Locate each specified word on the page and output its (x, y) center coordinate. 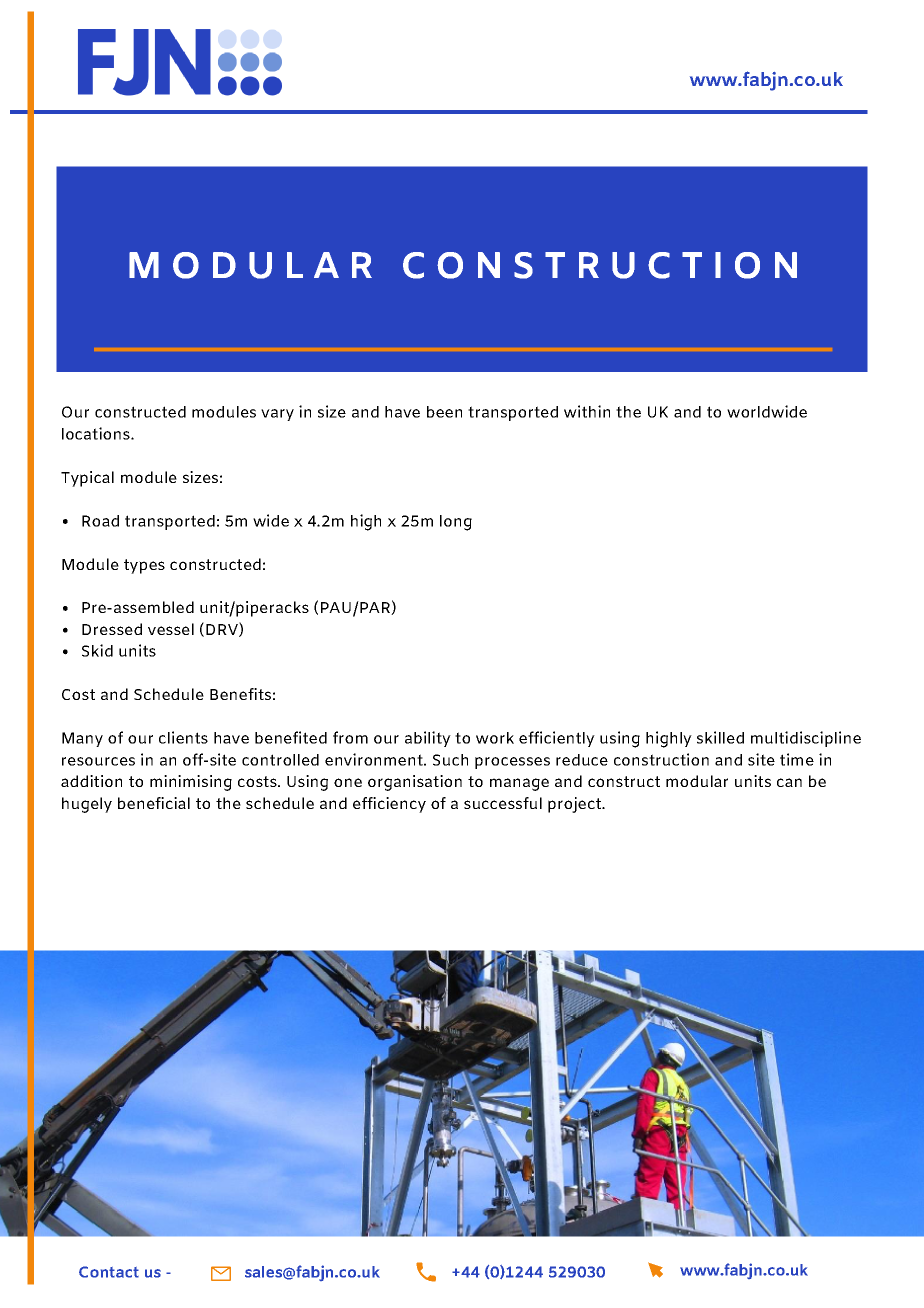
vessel (171, 629)
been (444, 412)
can (789, 782)
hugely (87, 805)
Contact (109, 1272)
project (575, 805)
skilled (720, 737)
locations (97, 433)
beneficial (154, 803)
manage (519, 784)
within (587, 411)
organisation (415, 783)
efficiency (389, 805)
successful (503, 803)
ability (428, 739)
